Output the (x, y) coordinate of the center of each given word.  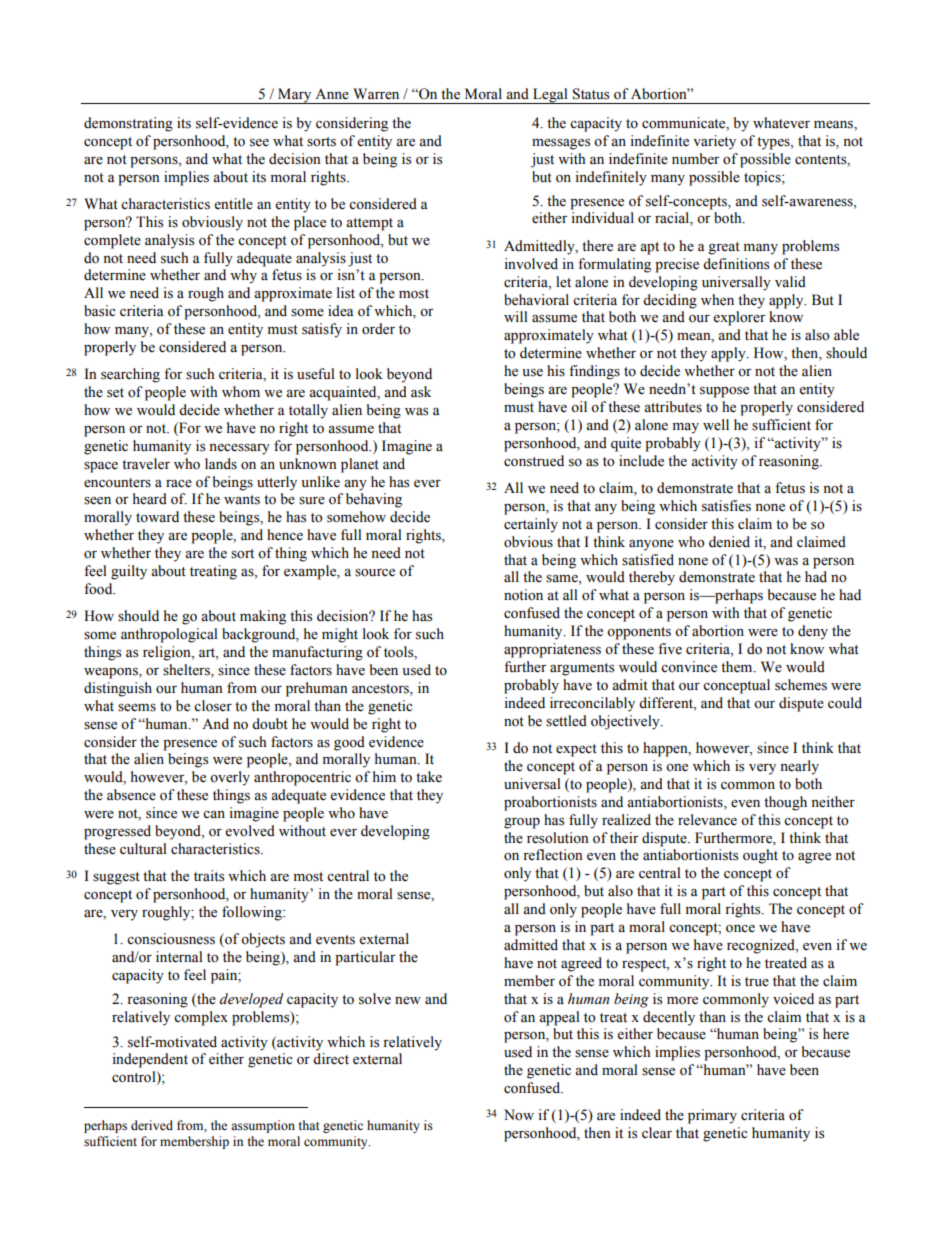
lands (221, 464)
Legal (550, 96)
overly (230, 778)
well (716, 425)
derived (152, 1125)
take (429, 777)
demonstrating (128, 124)
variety (714, 142)
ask (421, 392)
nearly (799, 767)
